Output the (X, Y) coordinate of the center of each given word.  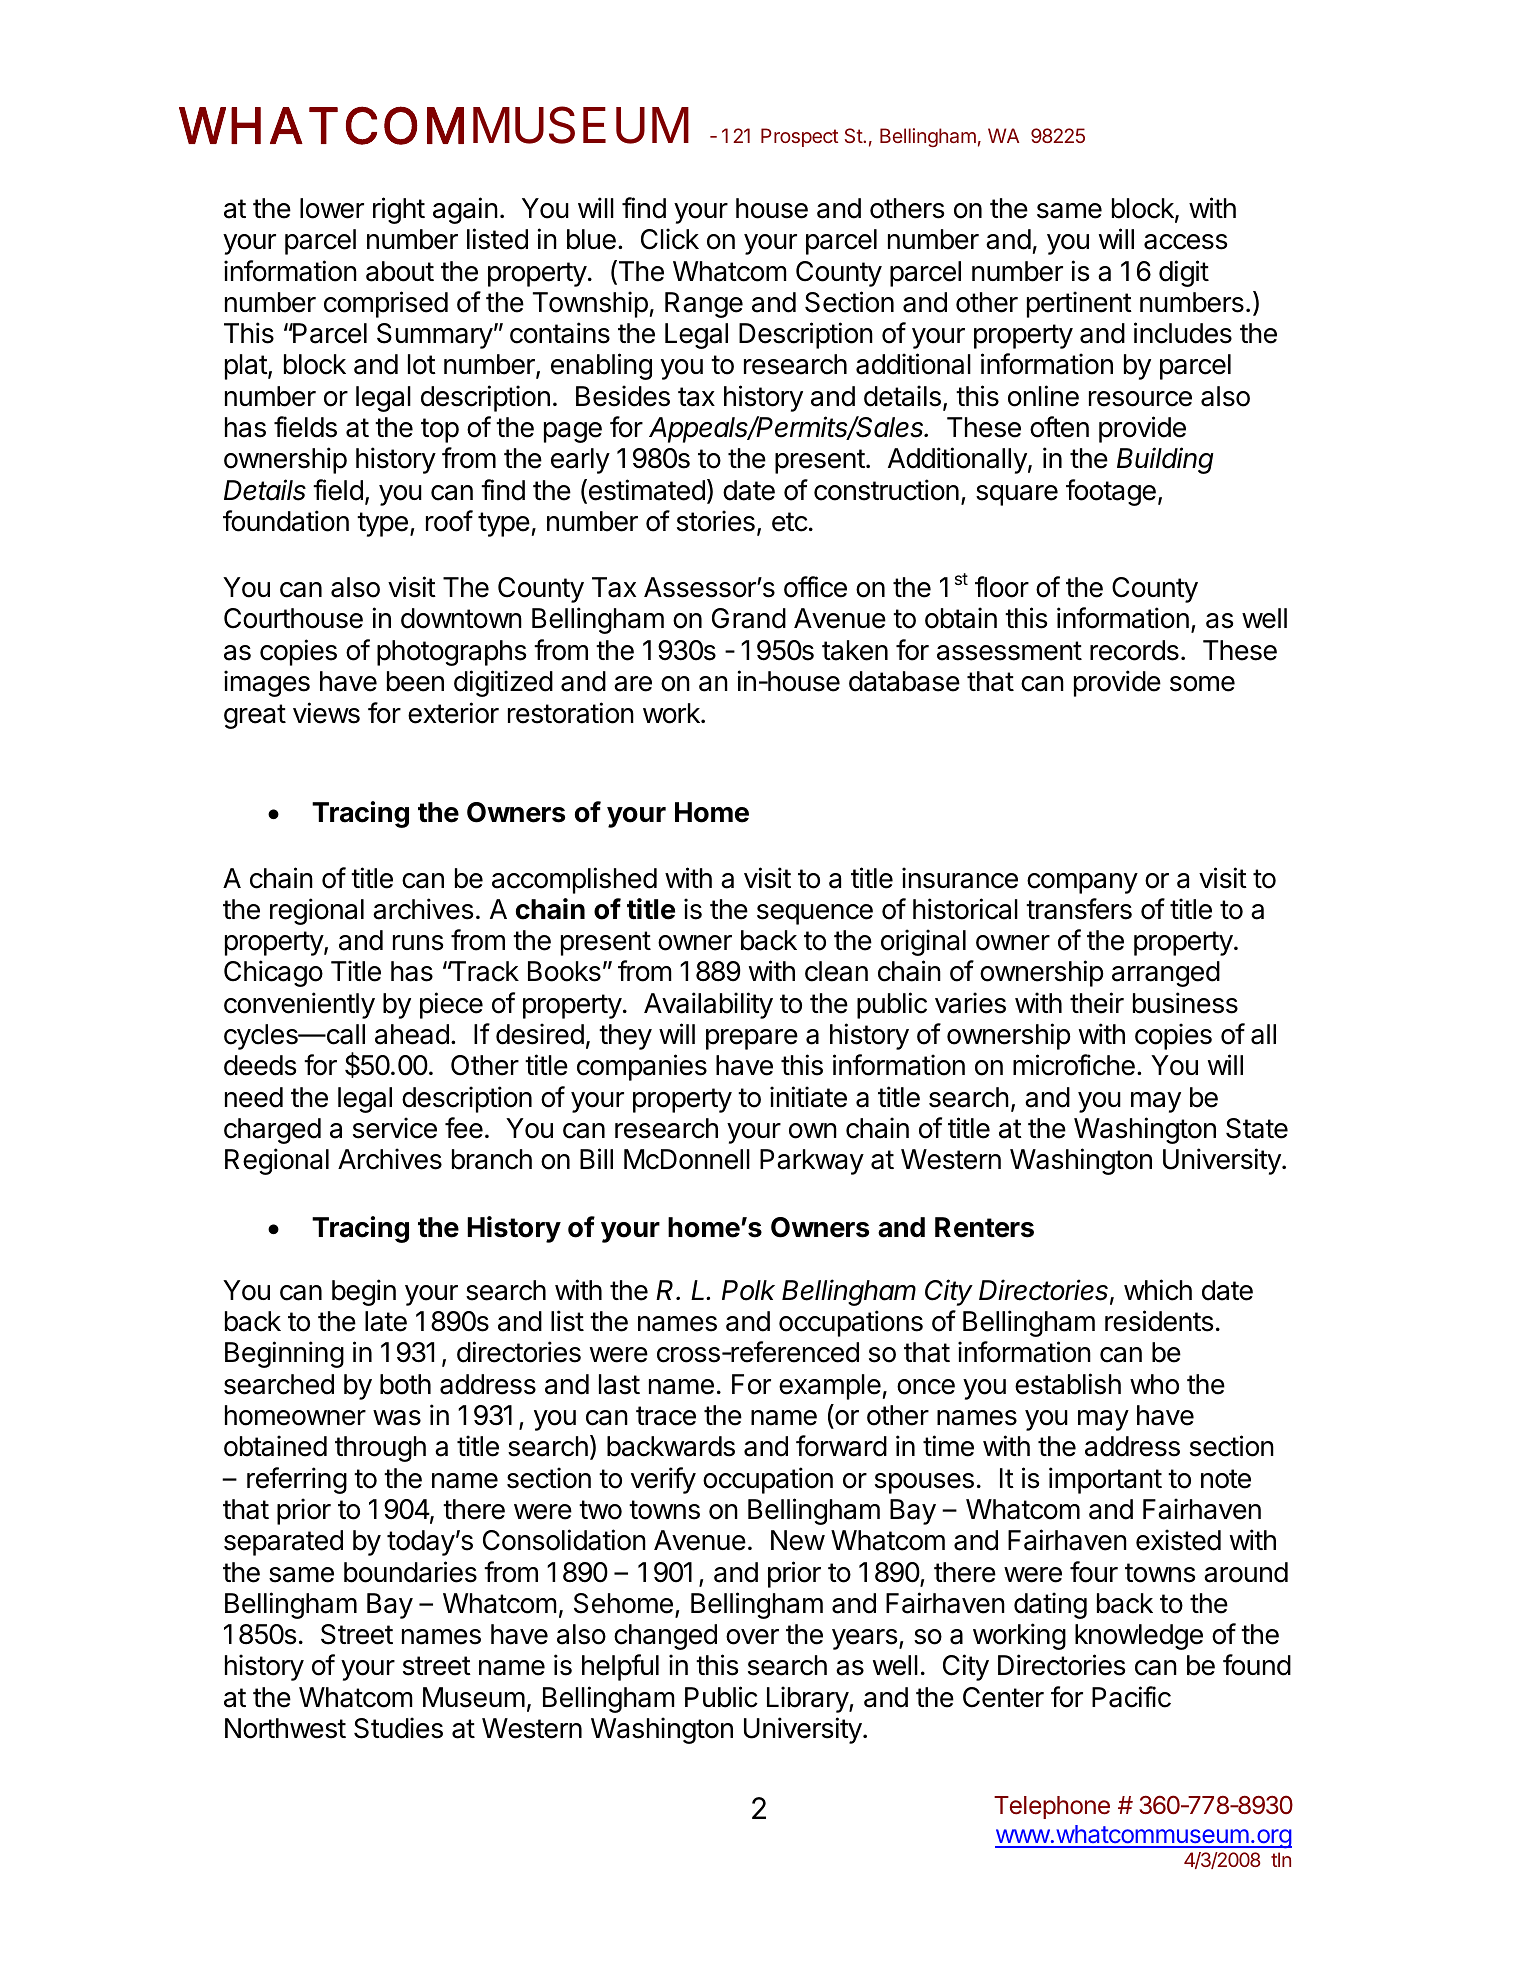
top (440, 430)
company (1082, 883)
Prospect (799, 137)
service (395, 1128)
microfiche (1074, 1065)
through (380, 1449)
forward (841, 1446)
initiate (808, 1097)
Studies (398, 1728)
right (399, 210)
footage (1111, 492)
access (1185, 242)
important (1105, 1480)
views (326, 713)
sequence (815, 914)
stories (716, 521)
